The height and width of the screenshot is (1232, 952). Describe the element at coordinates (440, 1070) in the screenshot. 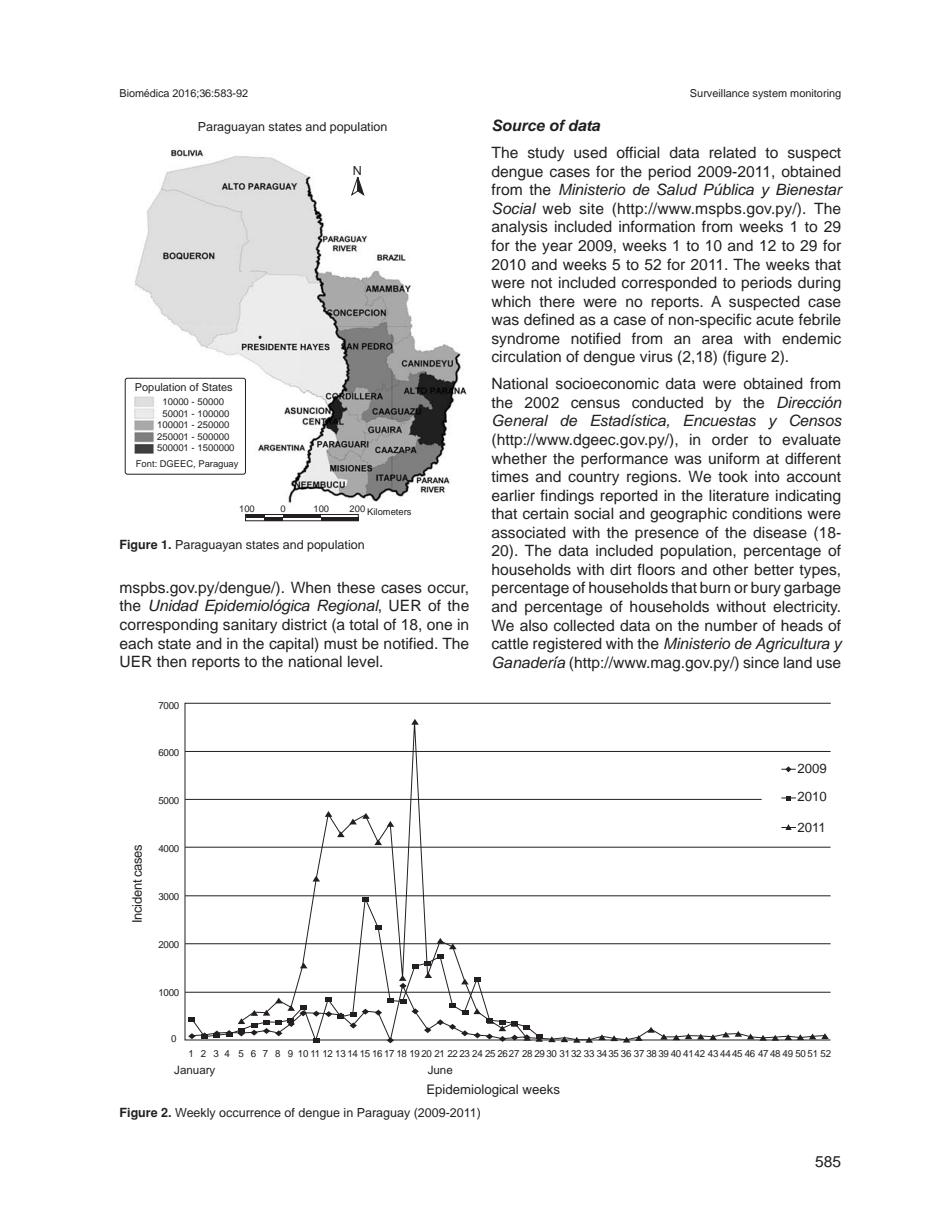

I see `June` at that location.
